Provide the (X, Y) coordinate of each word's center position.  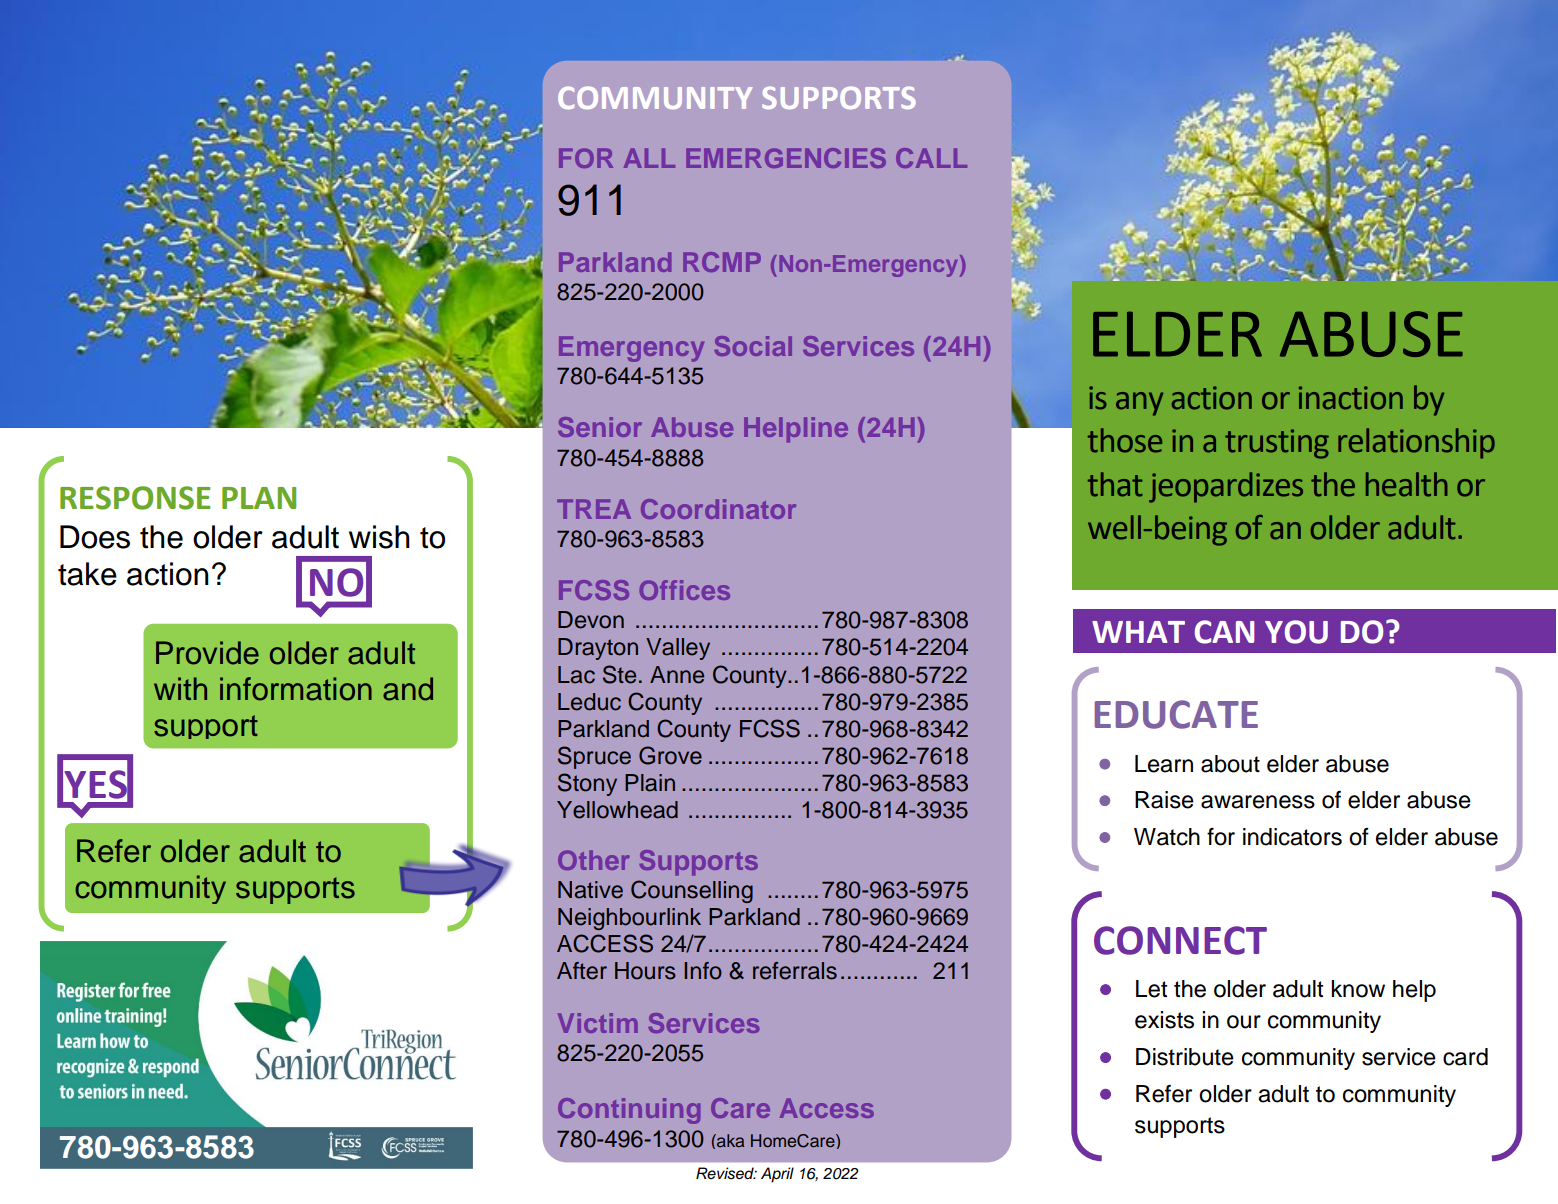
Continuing (629, 1111)
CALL (931, 158)
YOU (1296, 632)
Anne (677, 675)
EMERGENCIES (786, 158)
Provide (207, 653)
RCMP (722, 262)
